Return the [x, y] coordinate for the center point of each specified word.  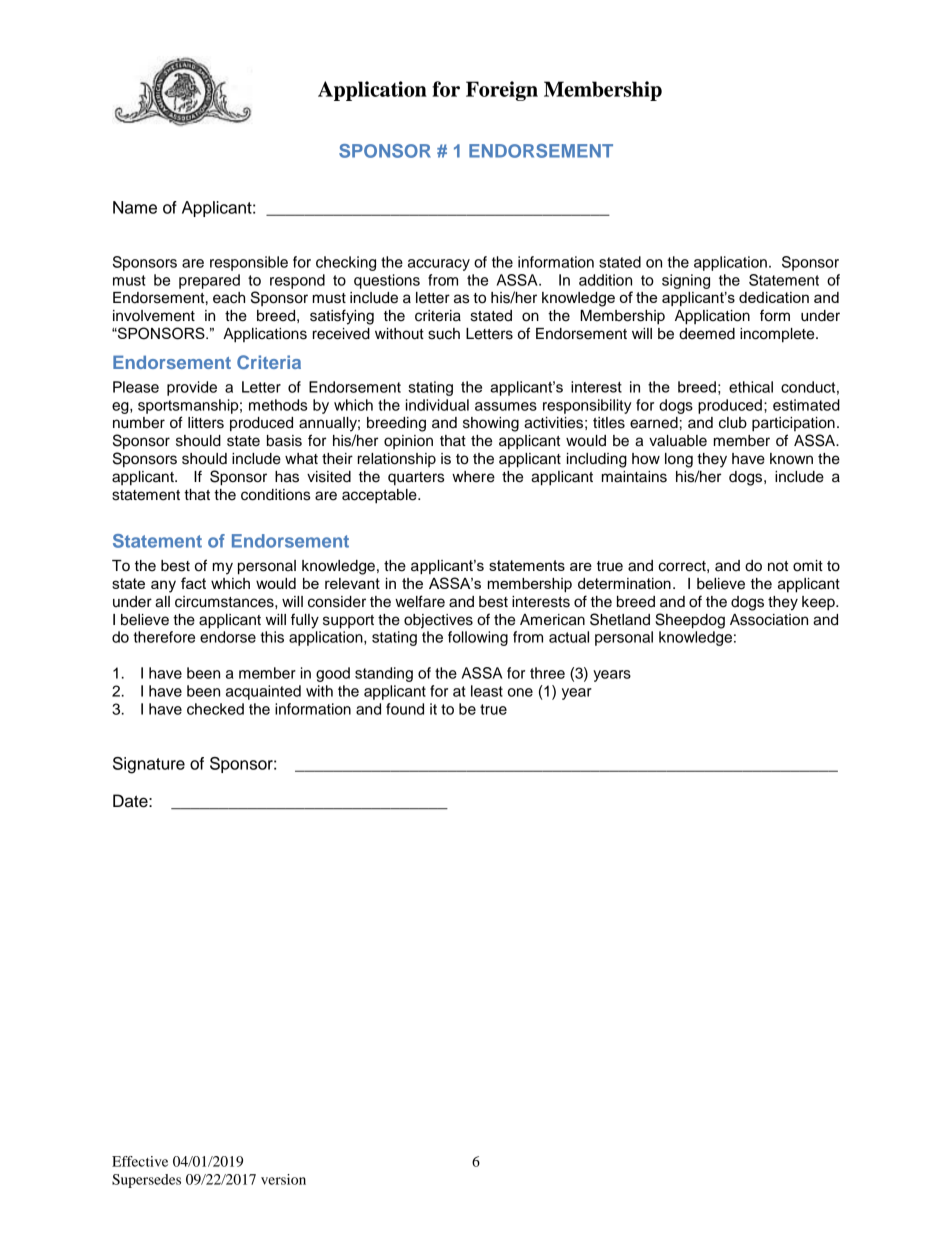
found [405, 709]
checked [215, 709]
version [283, 1179]
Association [769, 620]
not [778, 566]
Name [135, 207]
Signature [149, 765]
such [444, 334]
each [229, 298]
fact [193, 583]
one [520, 692]
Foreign [502, 91]
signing [686, 281]
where [473, 477]
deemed [707, 334]
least [487, 691]
